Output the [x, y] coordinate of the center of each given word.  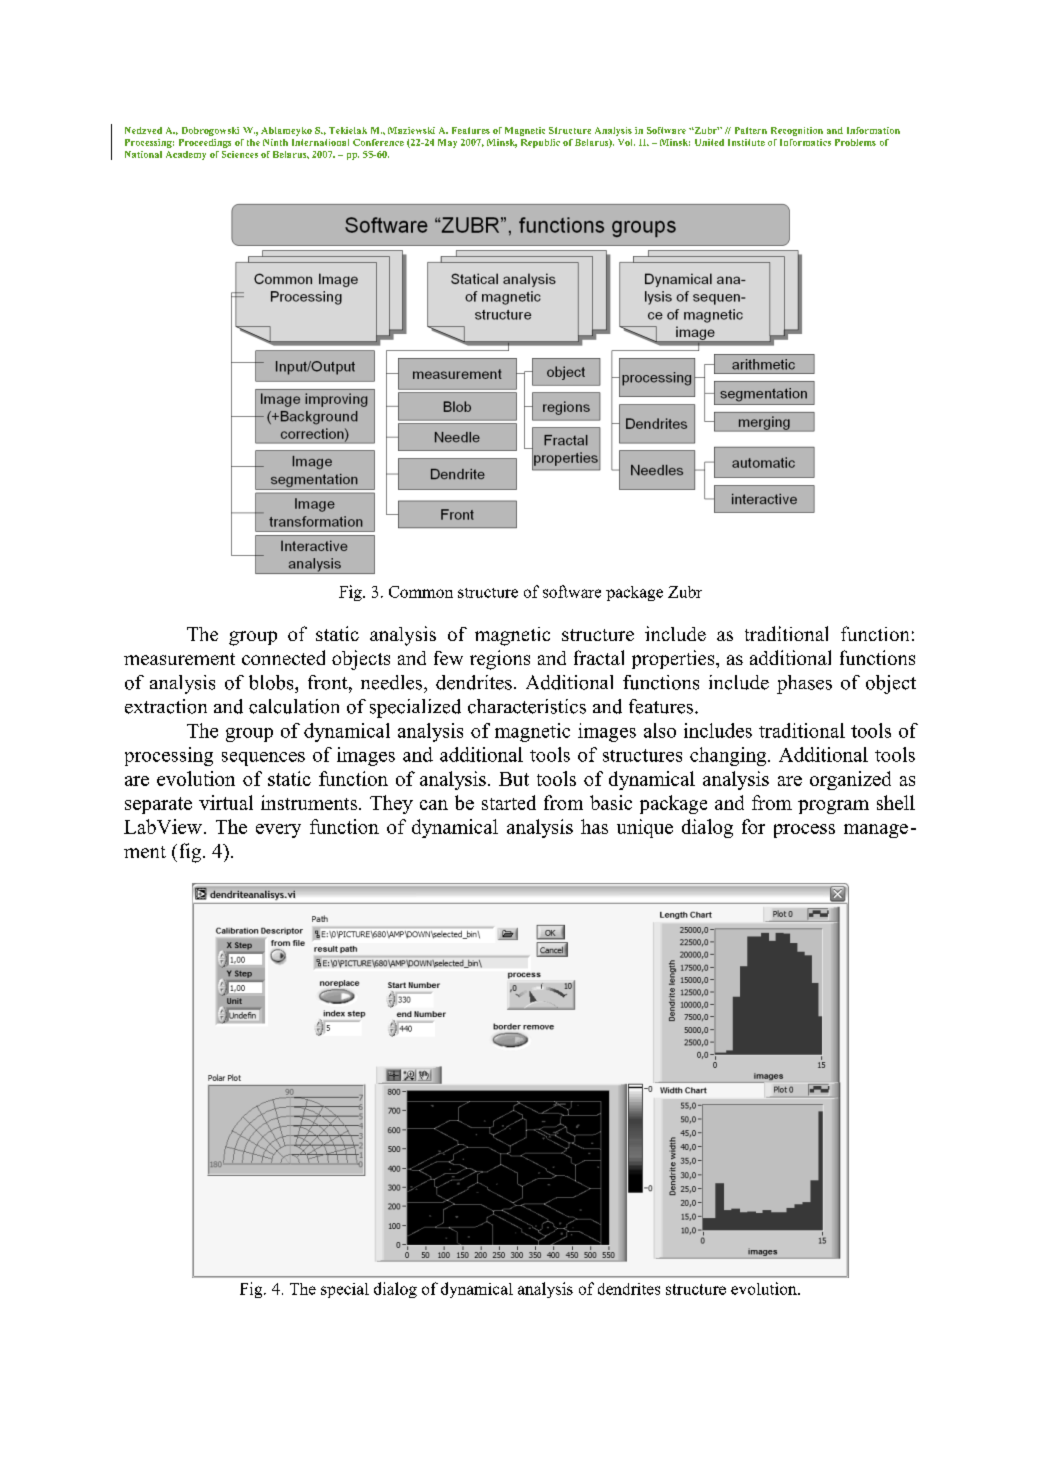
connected [283, 657]
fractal [599, 657]
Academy [186, 155]
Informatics [805, 142]
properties [674, 659]
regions [500, 660]
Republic [540, 143]
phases [804, 684]
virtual [226, 802]
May [447, 143]
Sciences [240, 154]
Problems [855, 142]
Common [421, 592]
